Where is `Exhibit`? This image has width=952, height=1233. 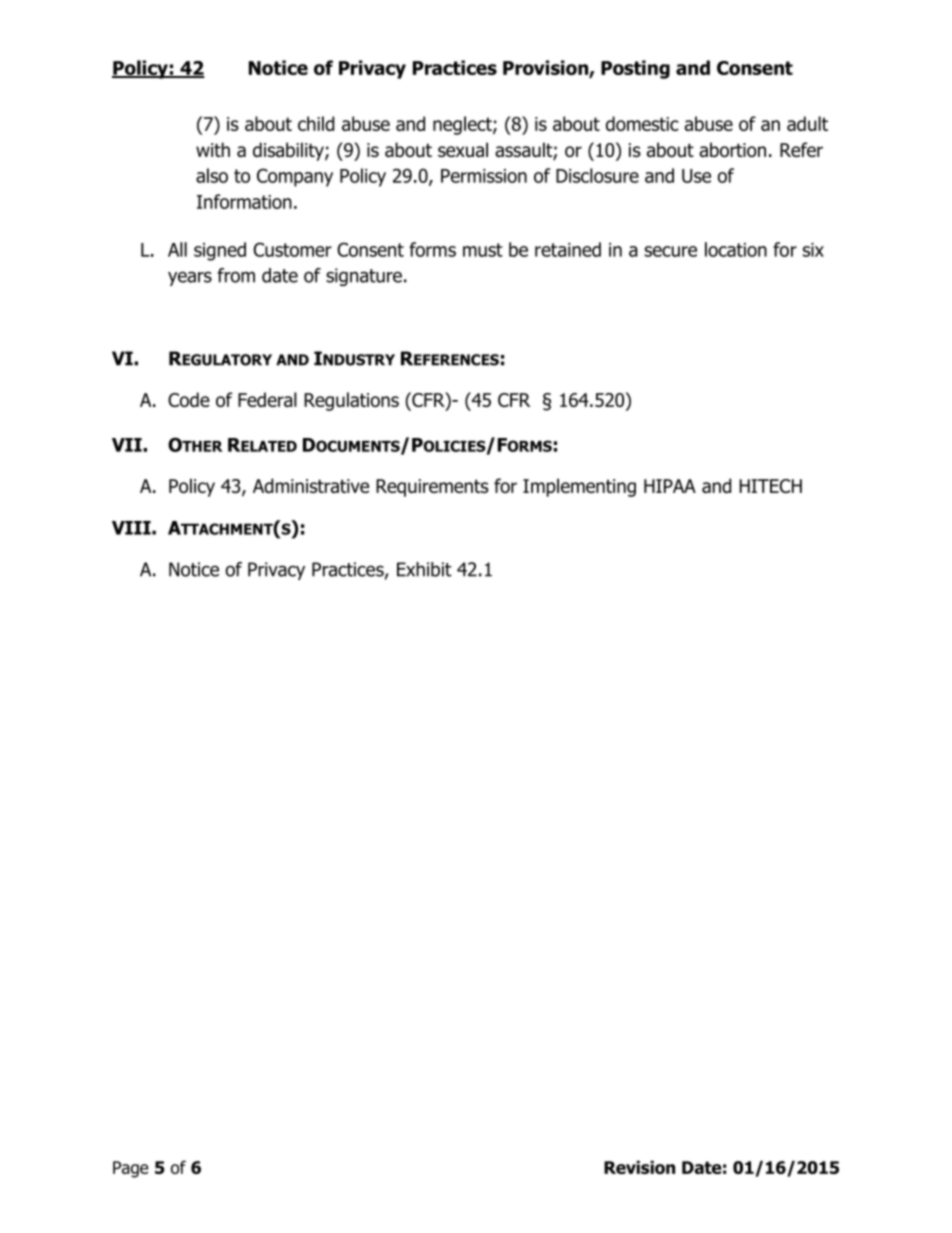 Exhibit is located at coordinates (424, 569).
